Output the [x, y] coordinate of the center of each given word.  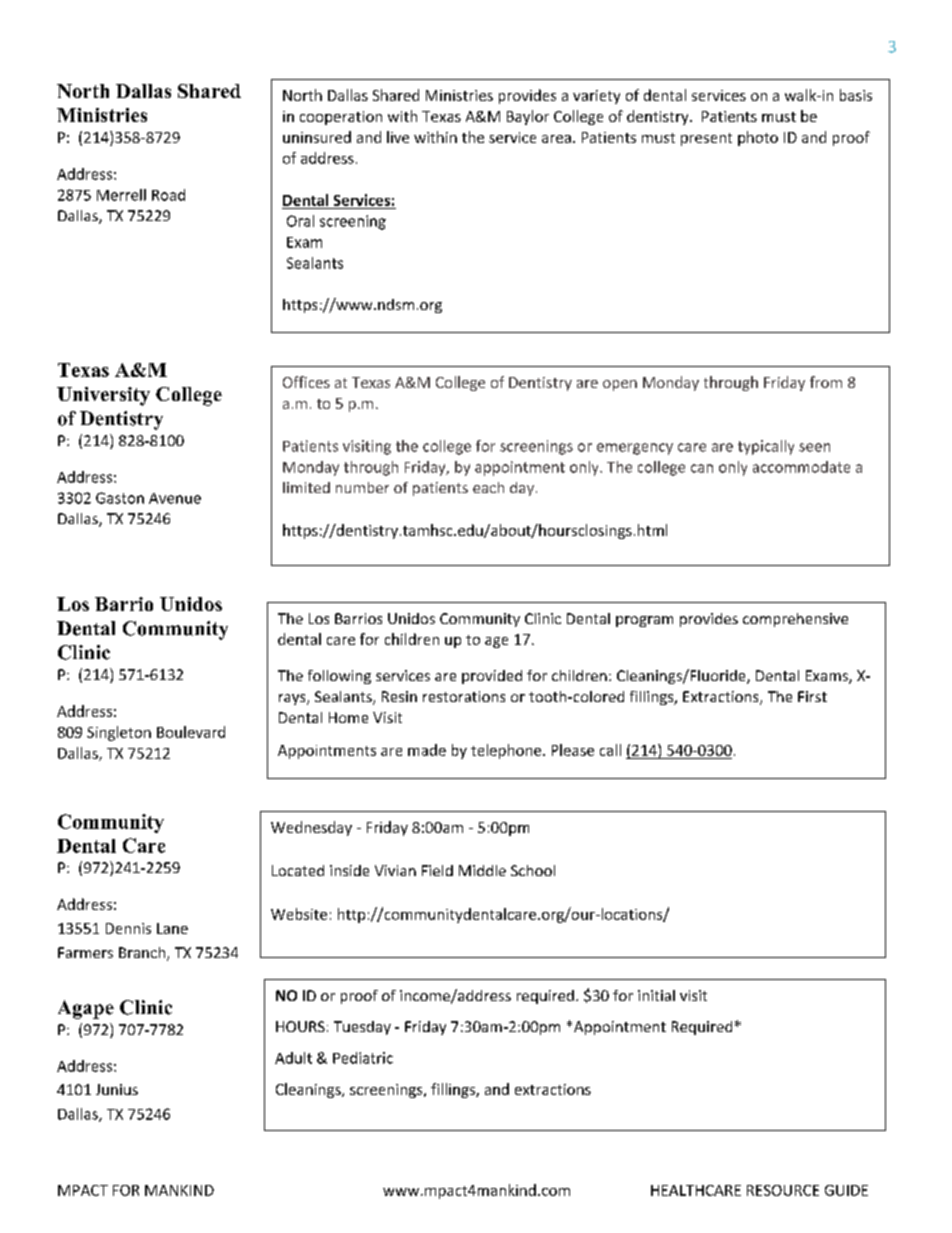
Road [168, 195]
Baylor [528, 117]
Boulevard [191, 732]
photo [758, 138]
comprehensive [795, 620]
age [496, 642]
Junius [117, 1089]
